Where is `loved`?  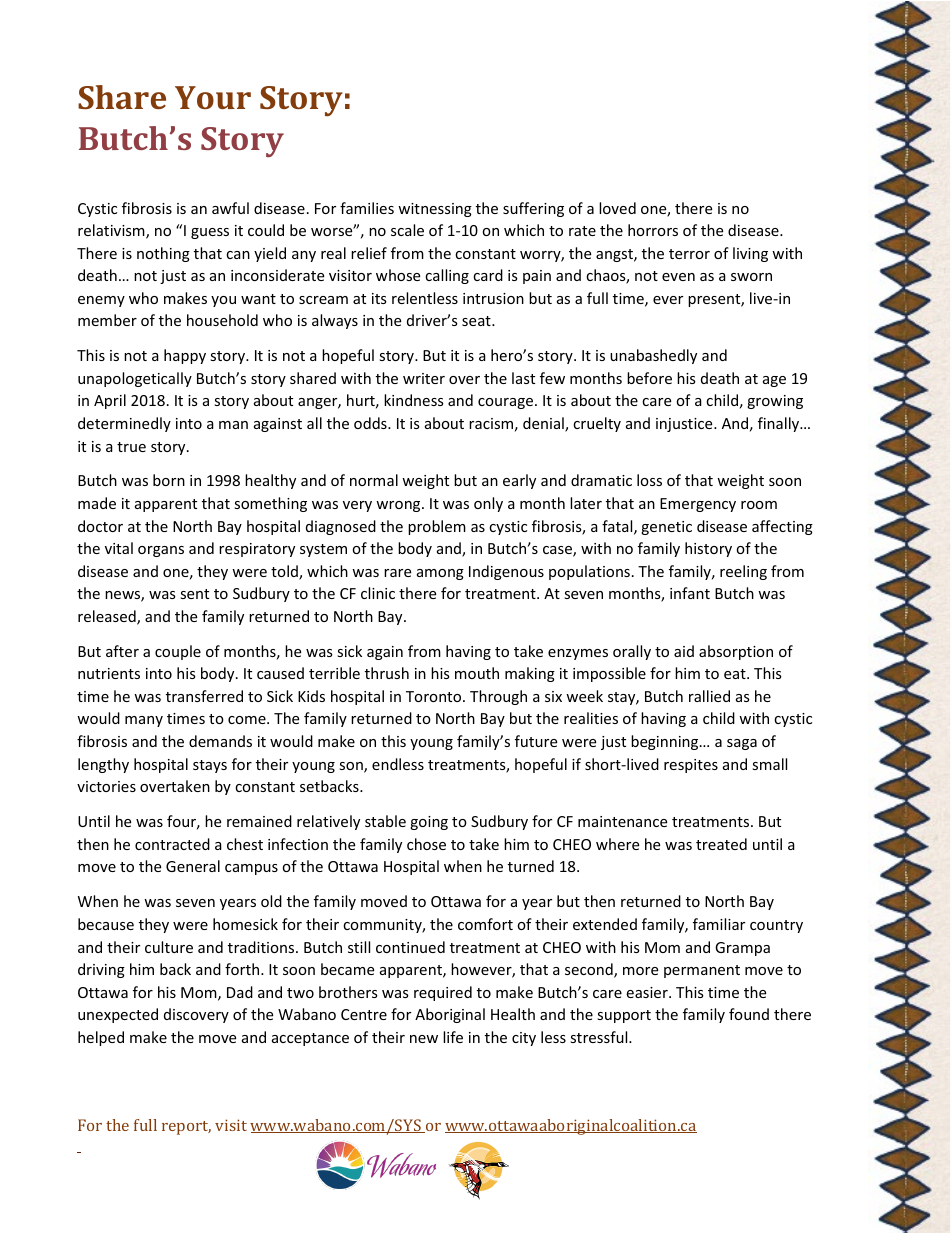 loved is located at coordinates (617, 208).
